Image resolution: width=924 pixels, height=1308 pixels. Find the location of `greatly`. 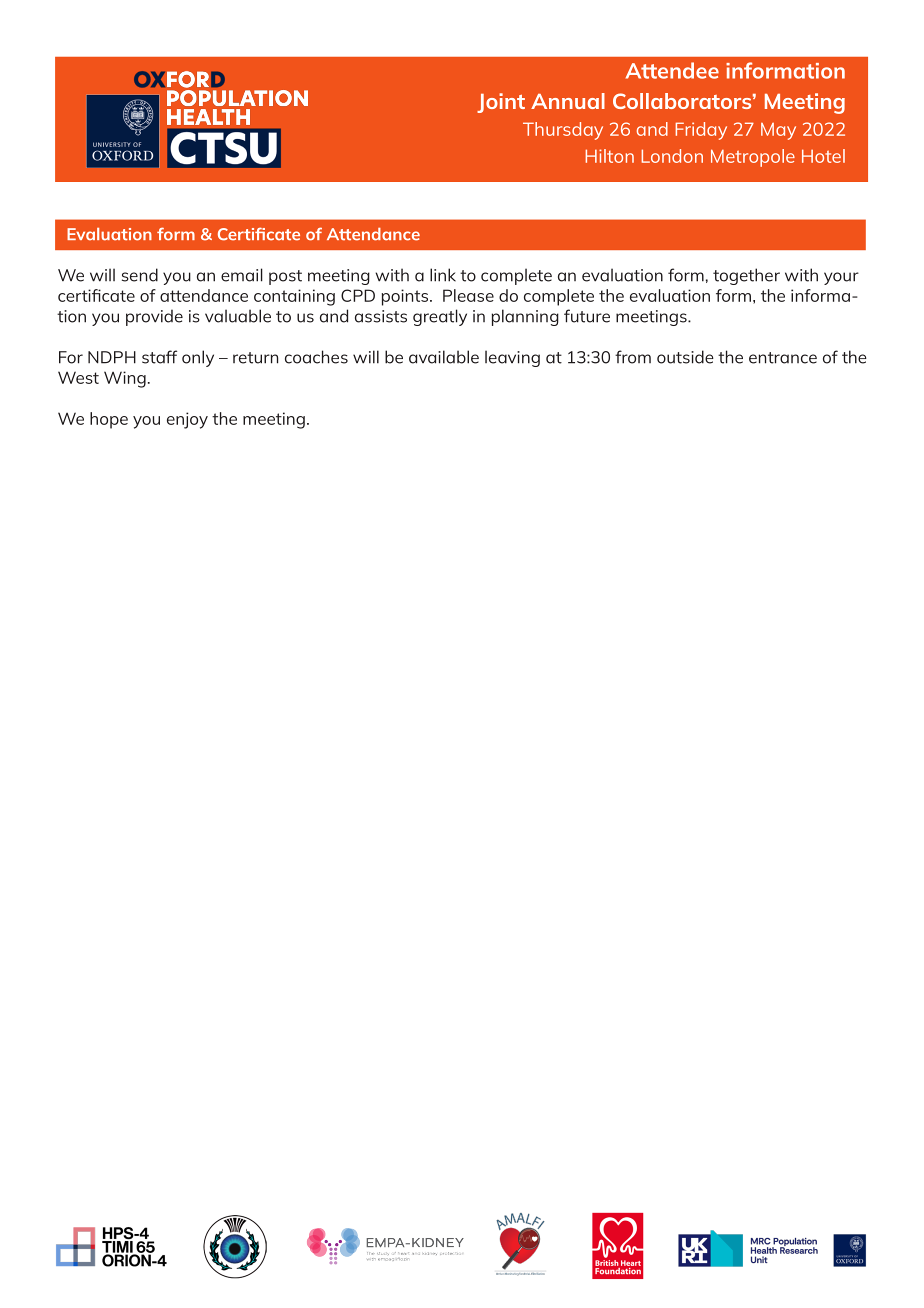

greatly is located at coordinates (440, 317).
